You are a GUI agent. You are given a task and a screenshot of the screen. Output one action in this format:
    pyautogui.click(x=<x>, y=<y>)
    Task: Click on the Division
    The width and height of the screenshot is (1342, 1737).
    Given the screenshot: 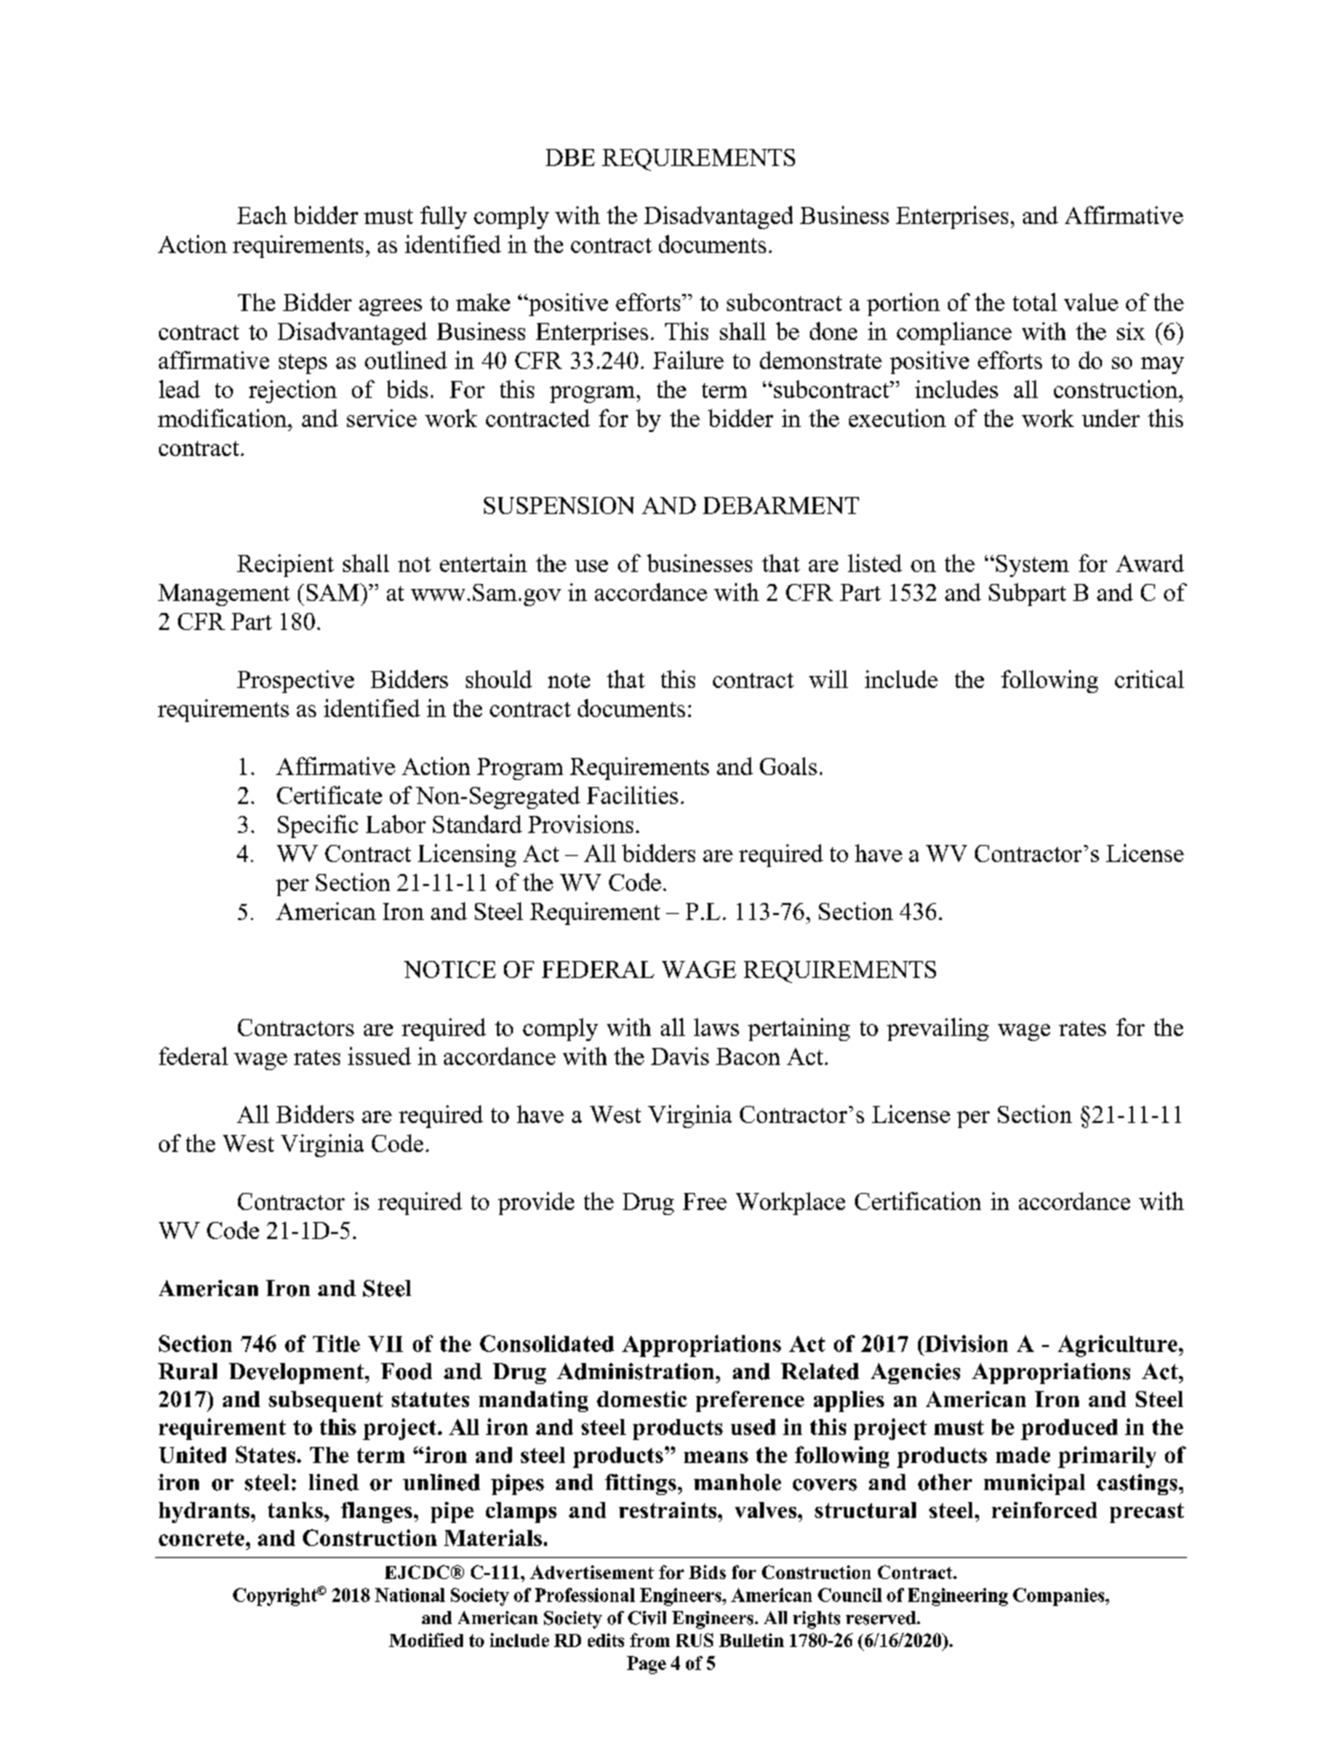 What is the action you would take?
    pyautogui.click(x=965, y=1343)
